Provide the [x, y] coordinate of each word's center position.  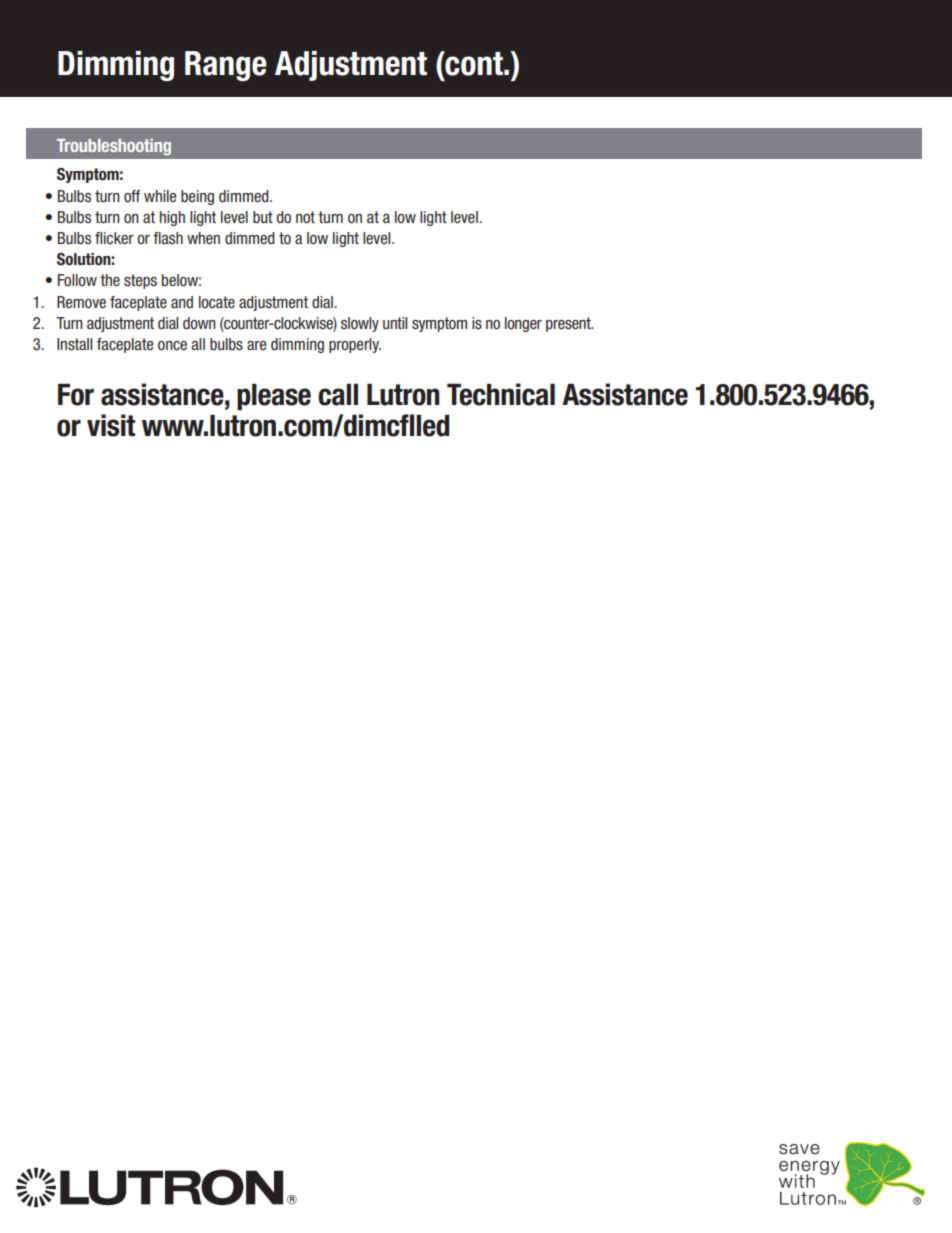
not [305, 217]
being [197, 197]
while [160, 196]
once [172, 346]
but [263, 217]
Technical [501, 394]
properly [355, 345]
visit [111, 425]
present [569, 324]
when [203, 238]
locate [217, 302]
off [132, 196]
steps [140, 281]
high [172, 218]
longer [523, 324]
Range [226, 66]
